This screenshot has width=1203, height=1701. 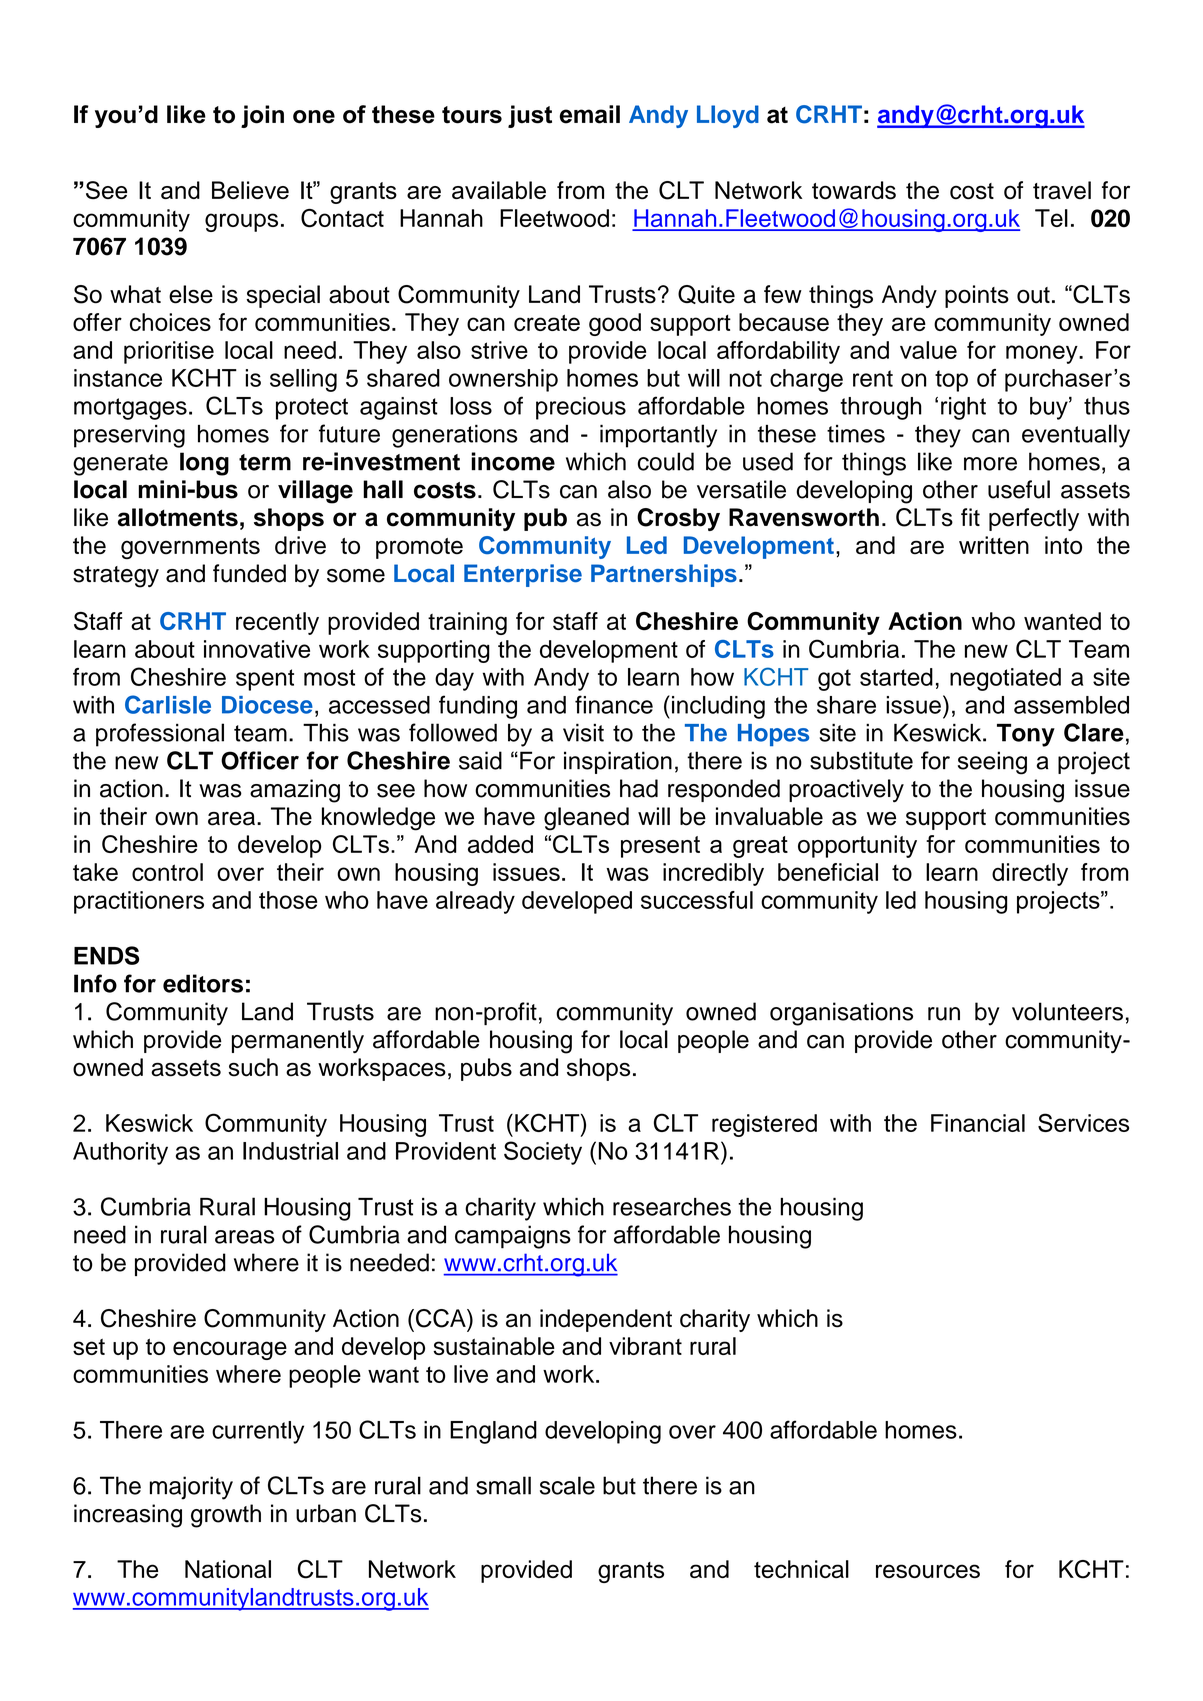 I want to click on email, so click(x=589, y=114).
